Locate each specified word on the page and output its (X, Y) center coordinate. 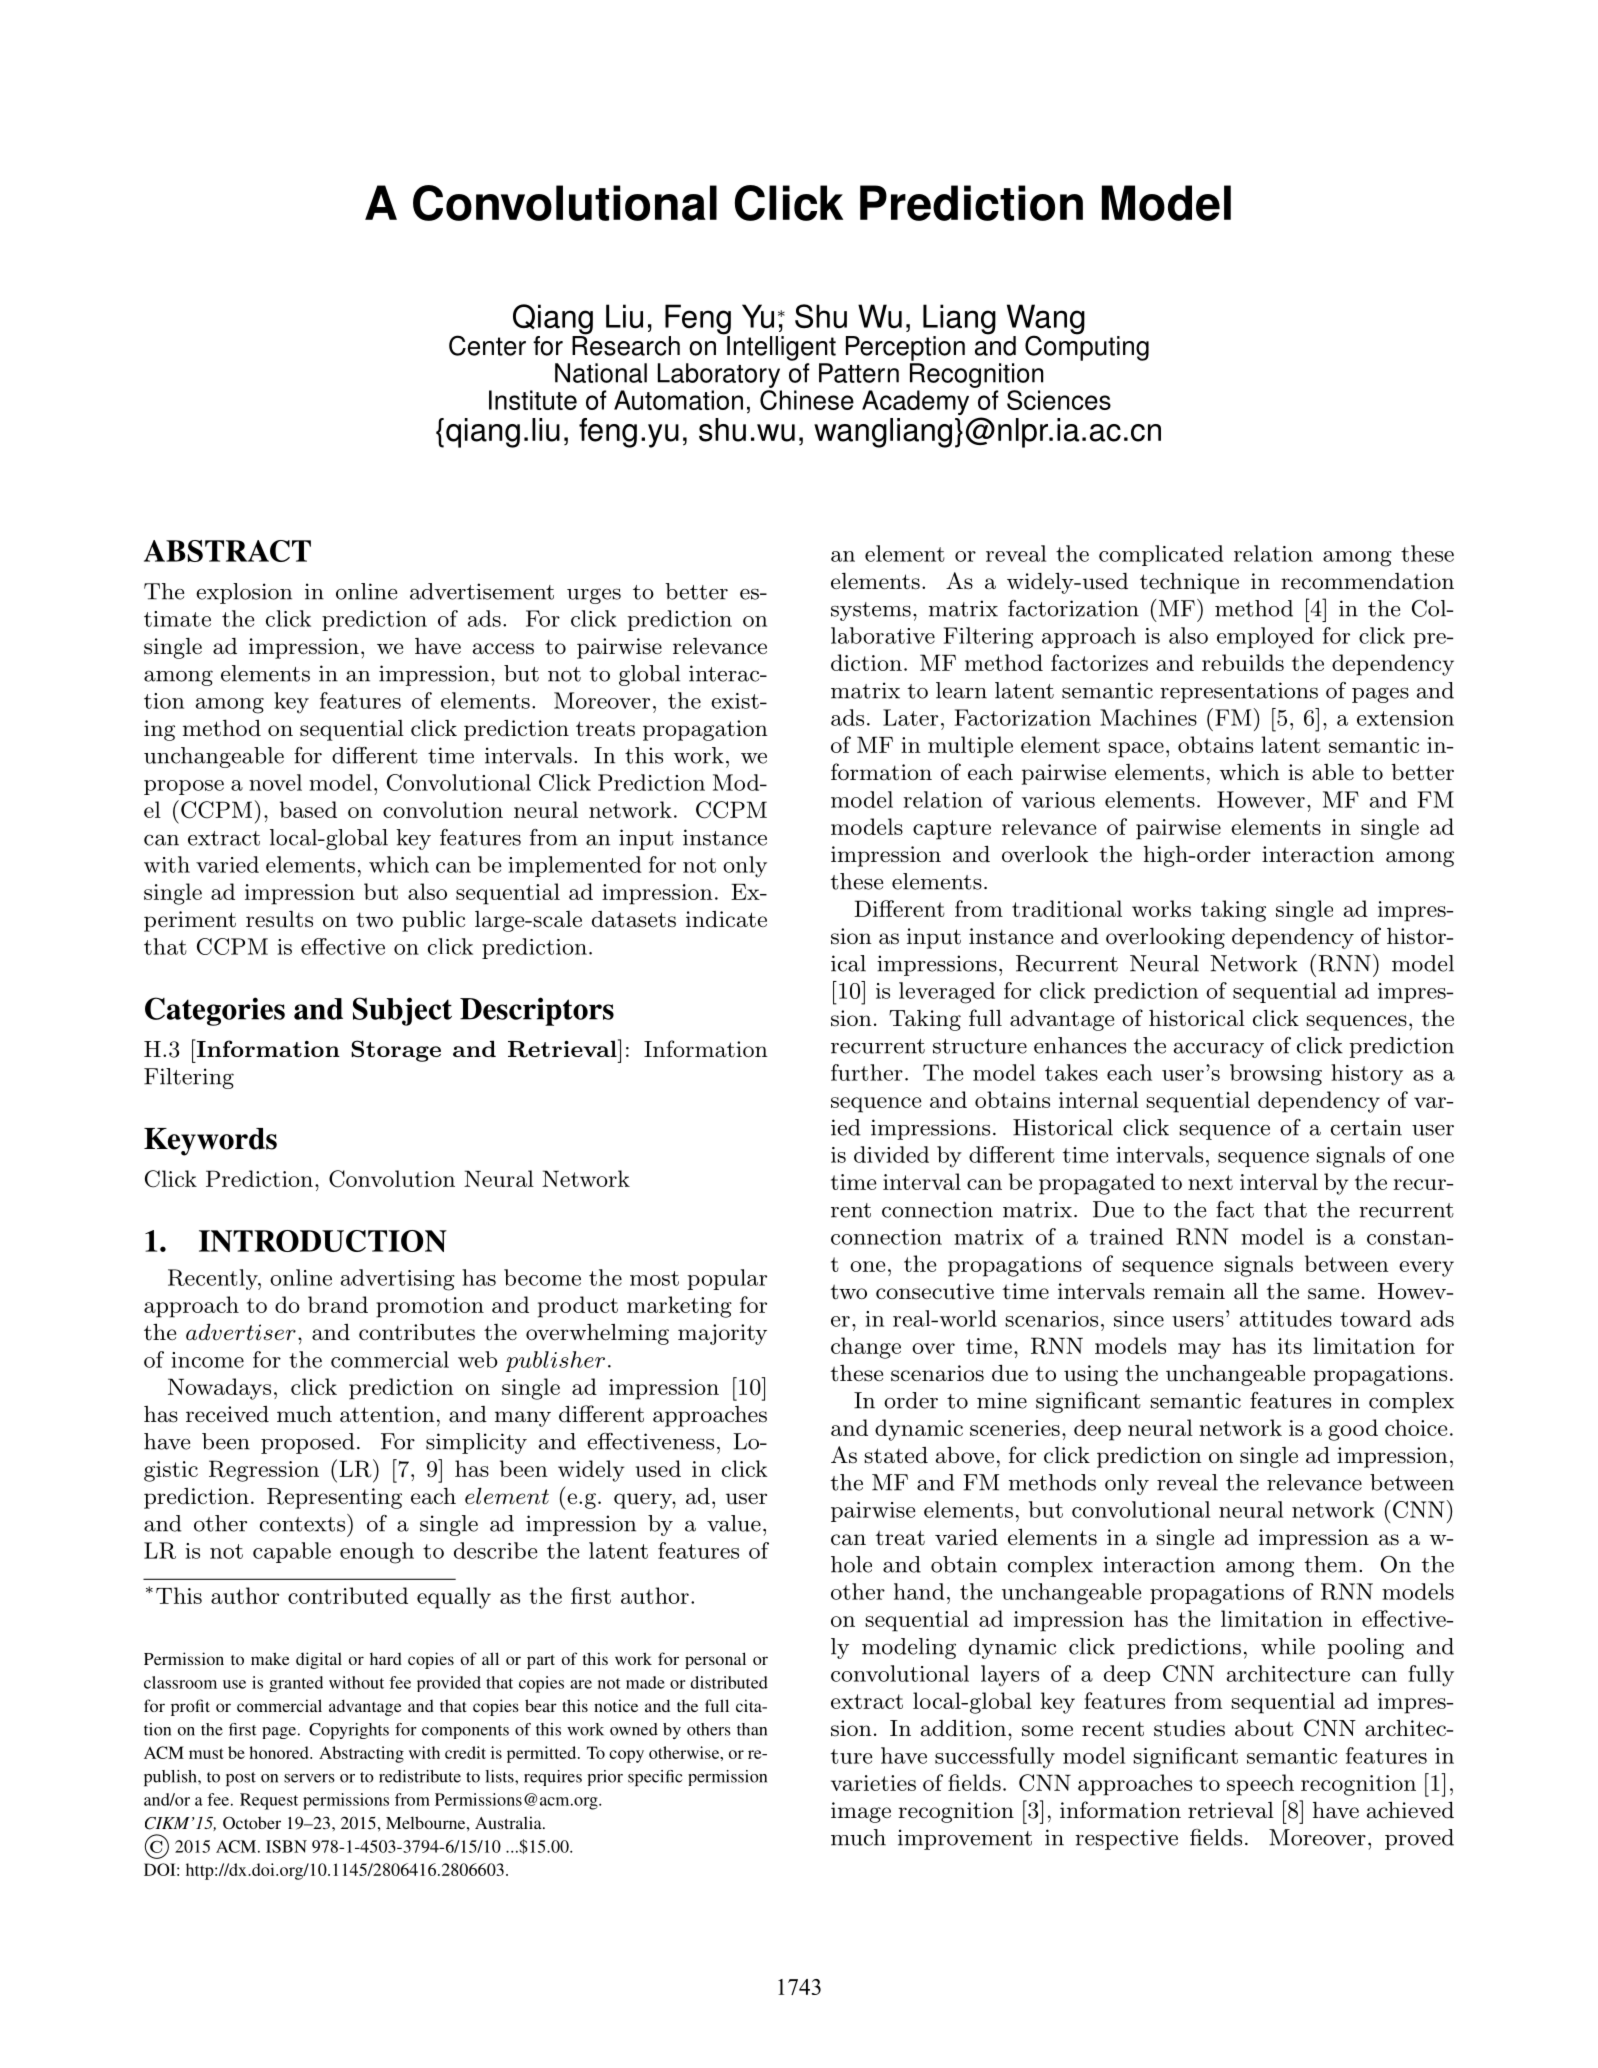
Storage (396, 1051)
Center (487, 345)
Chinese (807, 400)
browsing (1276, 1075)
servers (309, 1778)
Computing (1087, 347)
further (867, 1072)
